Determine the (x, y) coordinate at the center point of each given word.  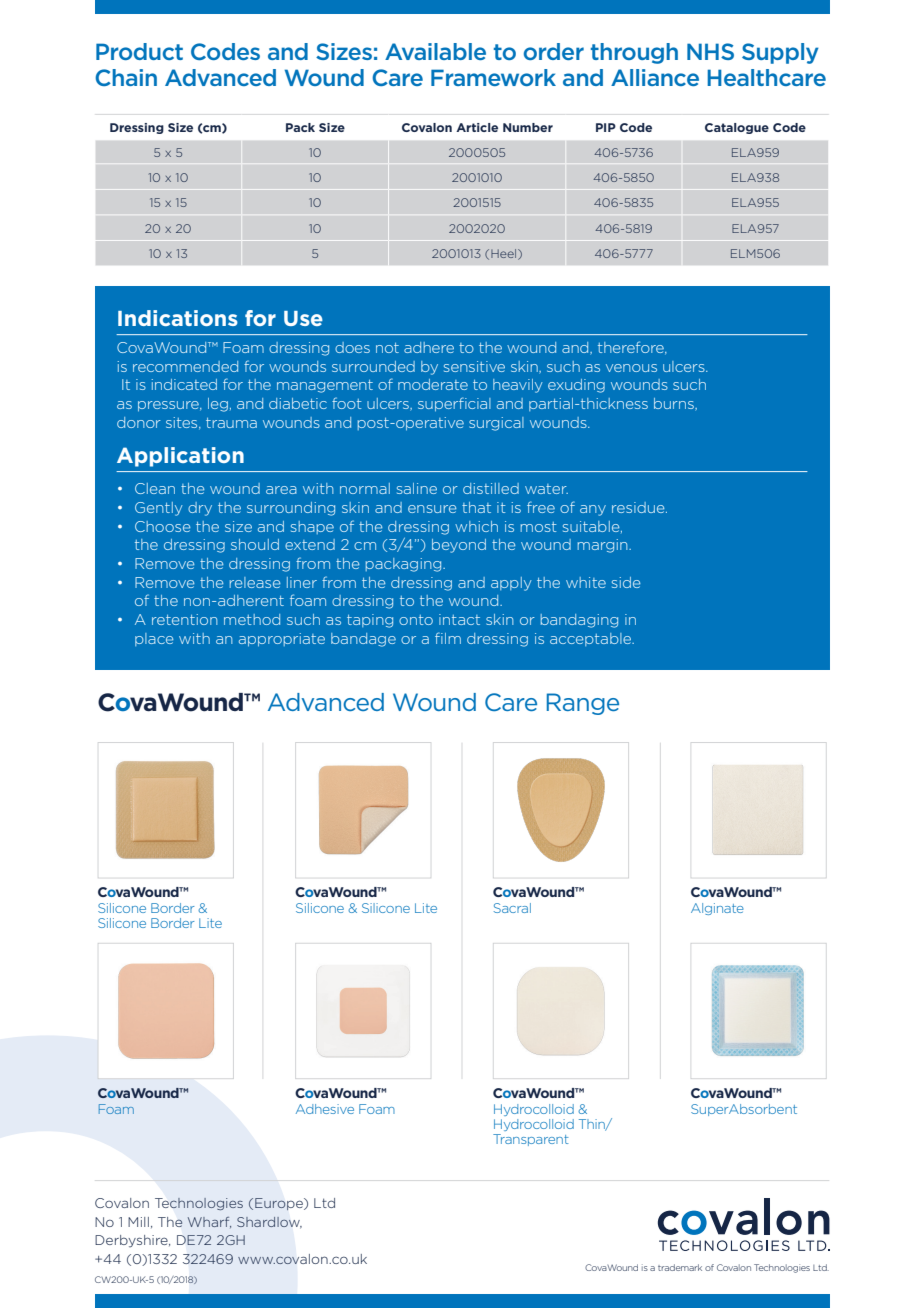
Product (139, 51)
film (448, 638)
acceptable (592, 639)
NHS (710, 51)
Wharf (209, 1222)
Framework (493, 77)
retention (184, 619)
